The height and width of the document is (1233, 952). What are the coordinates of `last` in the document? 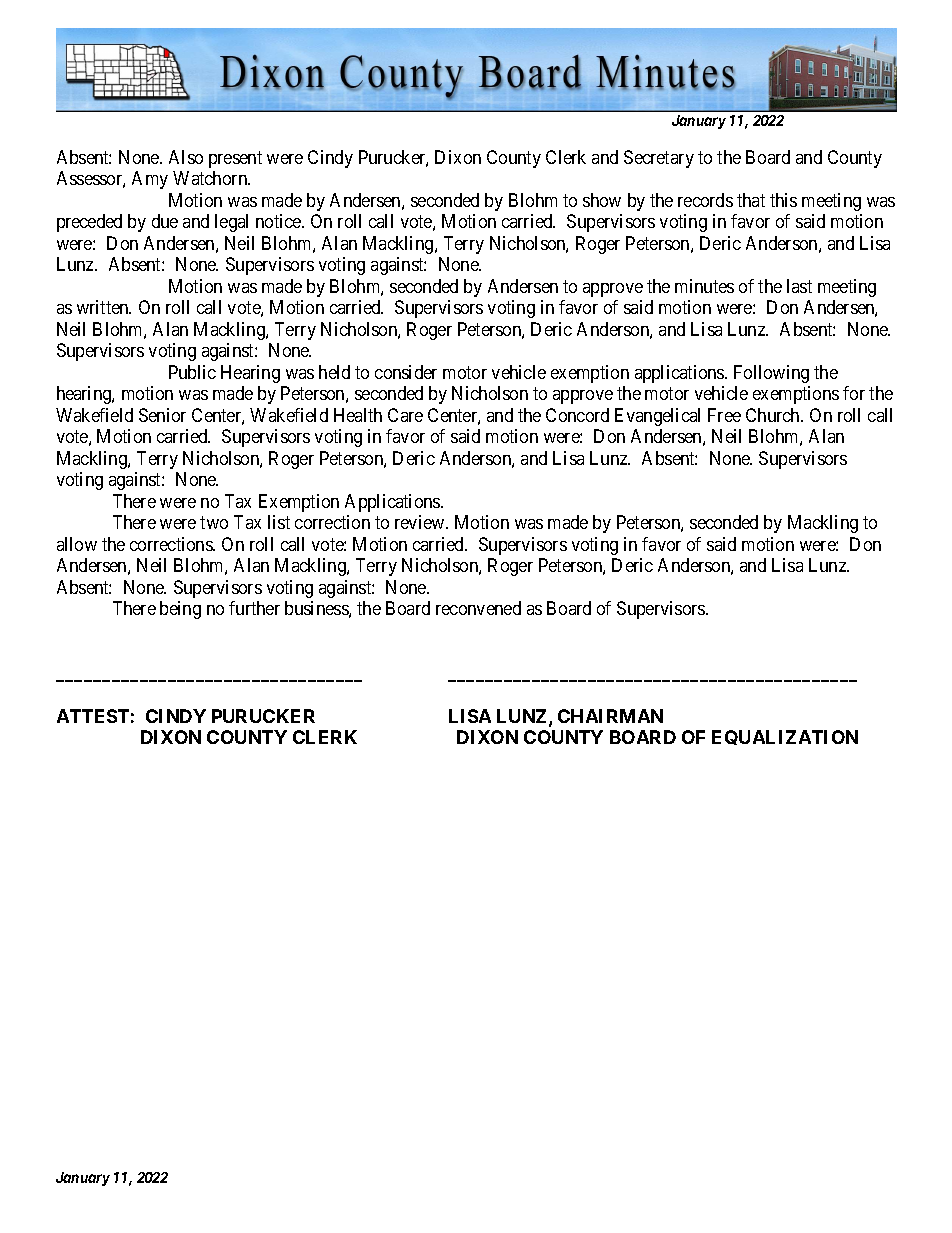 It's located at (799, 286).
